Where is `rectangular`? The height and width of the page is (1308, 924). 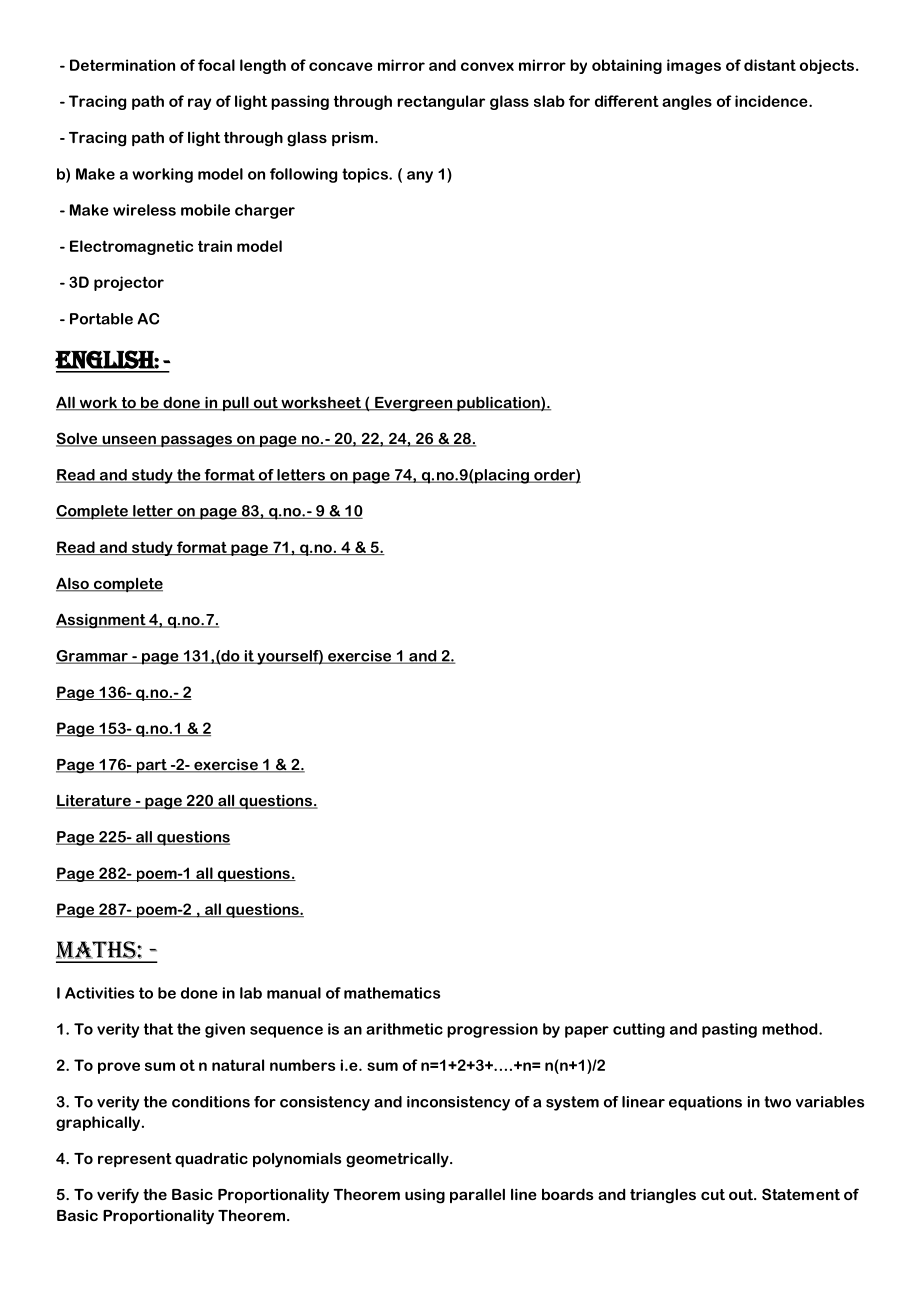
rectangular is located at coordinates (441, 102).
